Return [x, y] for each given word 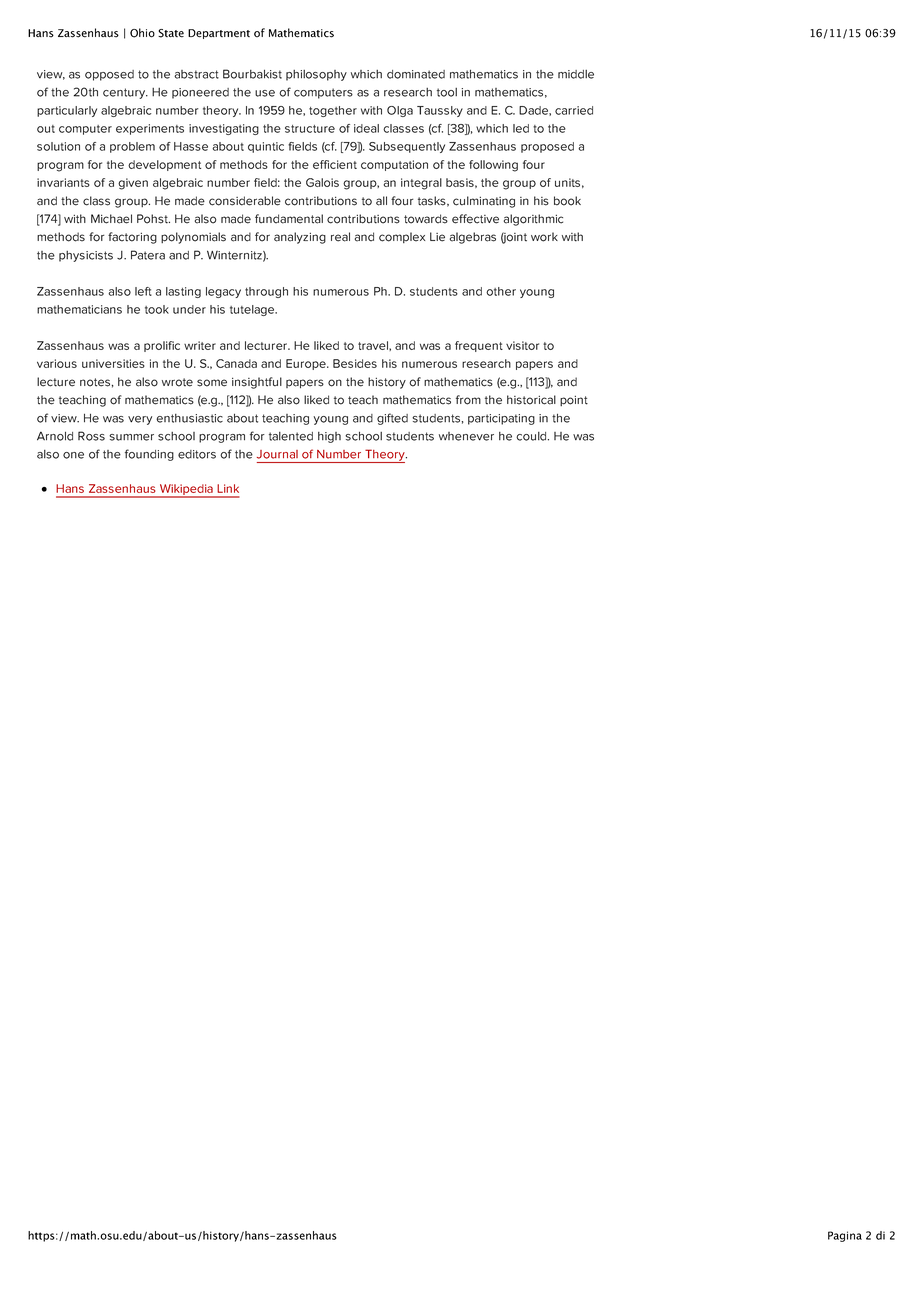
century [125, 93]
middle [576, 74]
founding [149, 455]
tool [447, 92]
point [574, 400]
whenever [466, 436]
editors [197, 454]
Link [228, 488]
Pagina [845, 1236]
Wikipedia [186, 491]
